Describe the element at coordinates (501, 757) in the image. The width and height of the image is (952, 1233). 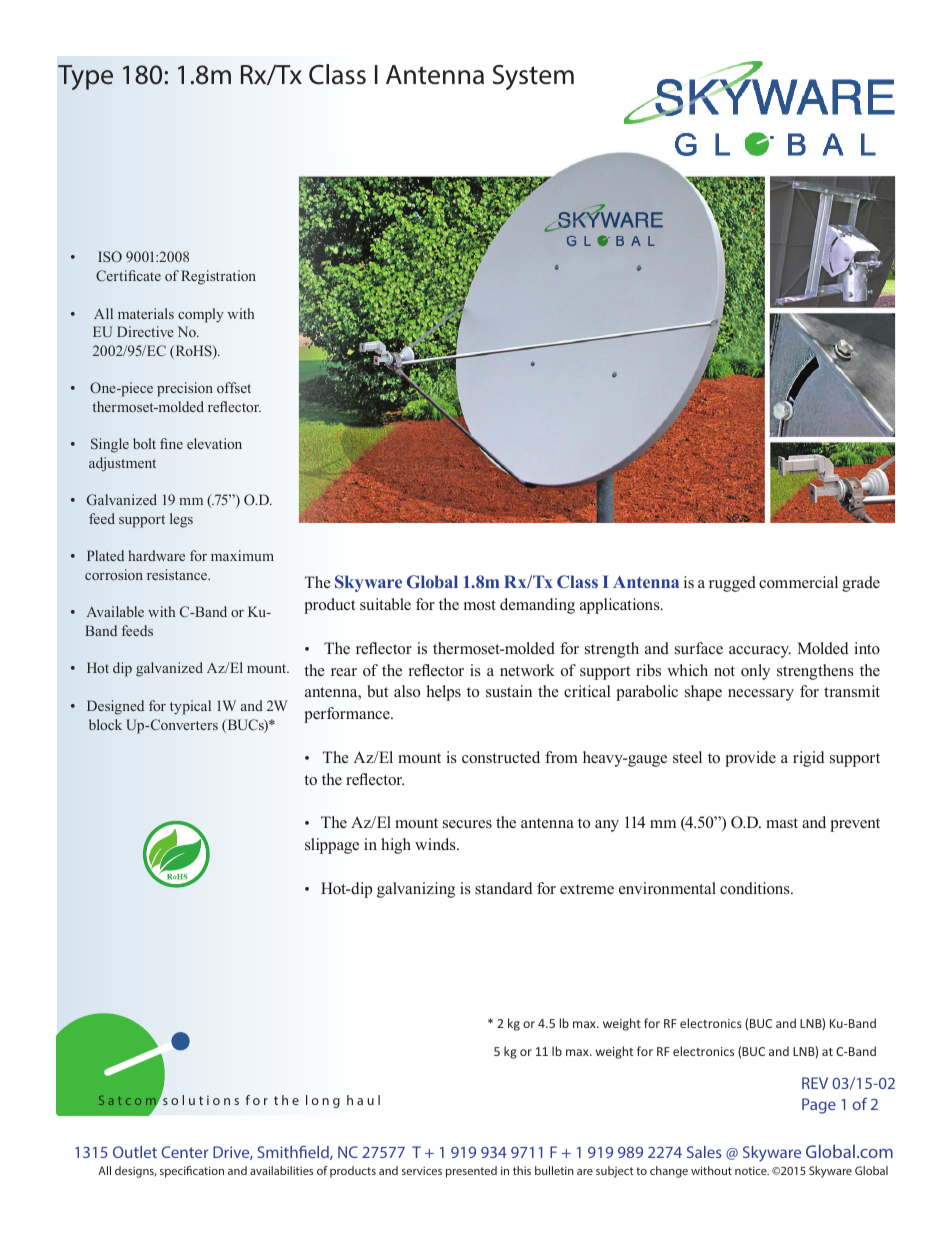
I see `constructed` at that location.
